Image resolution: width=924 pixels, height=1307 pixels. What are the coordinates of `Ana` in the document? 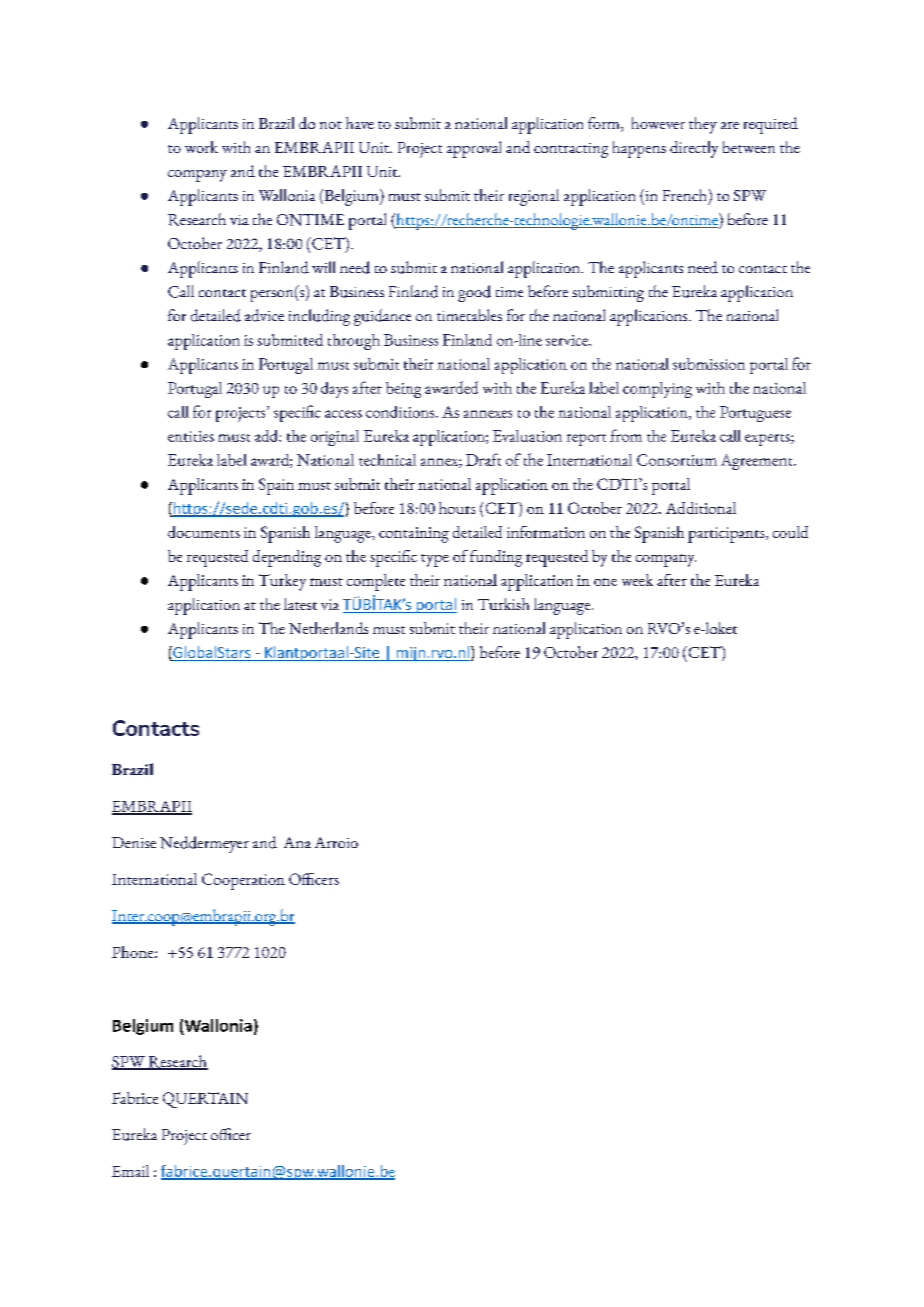 It's located at (297, 842).
